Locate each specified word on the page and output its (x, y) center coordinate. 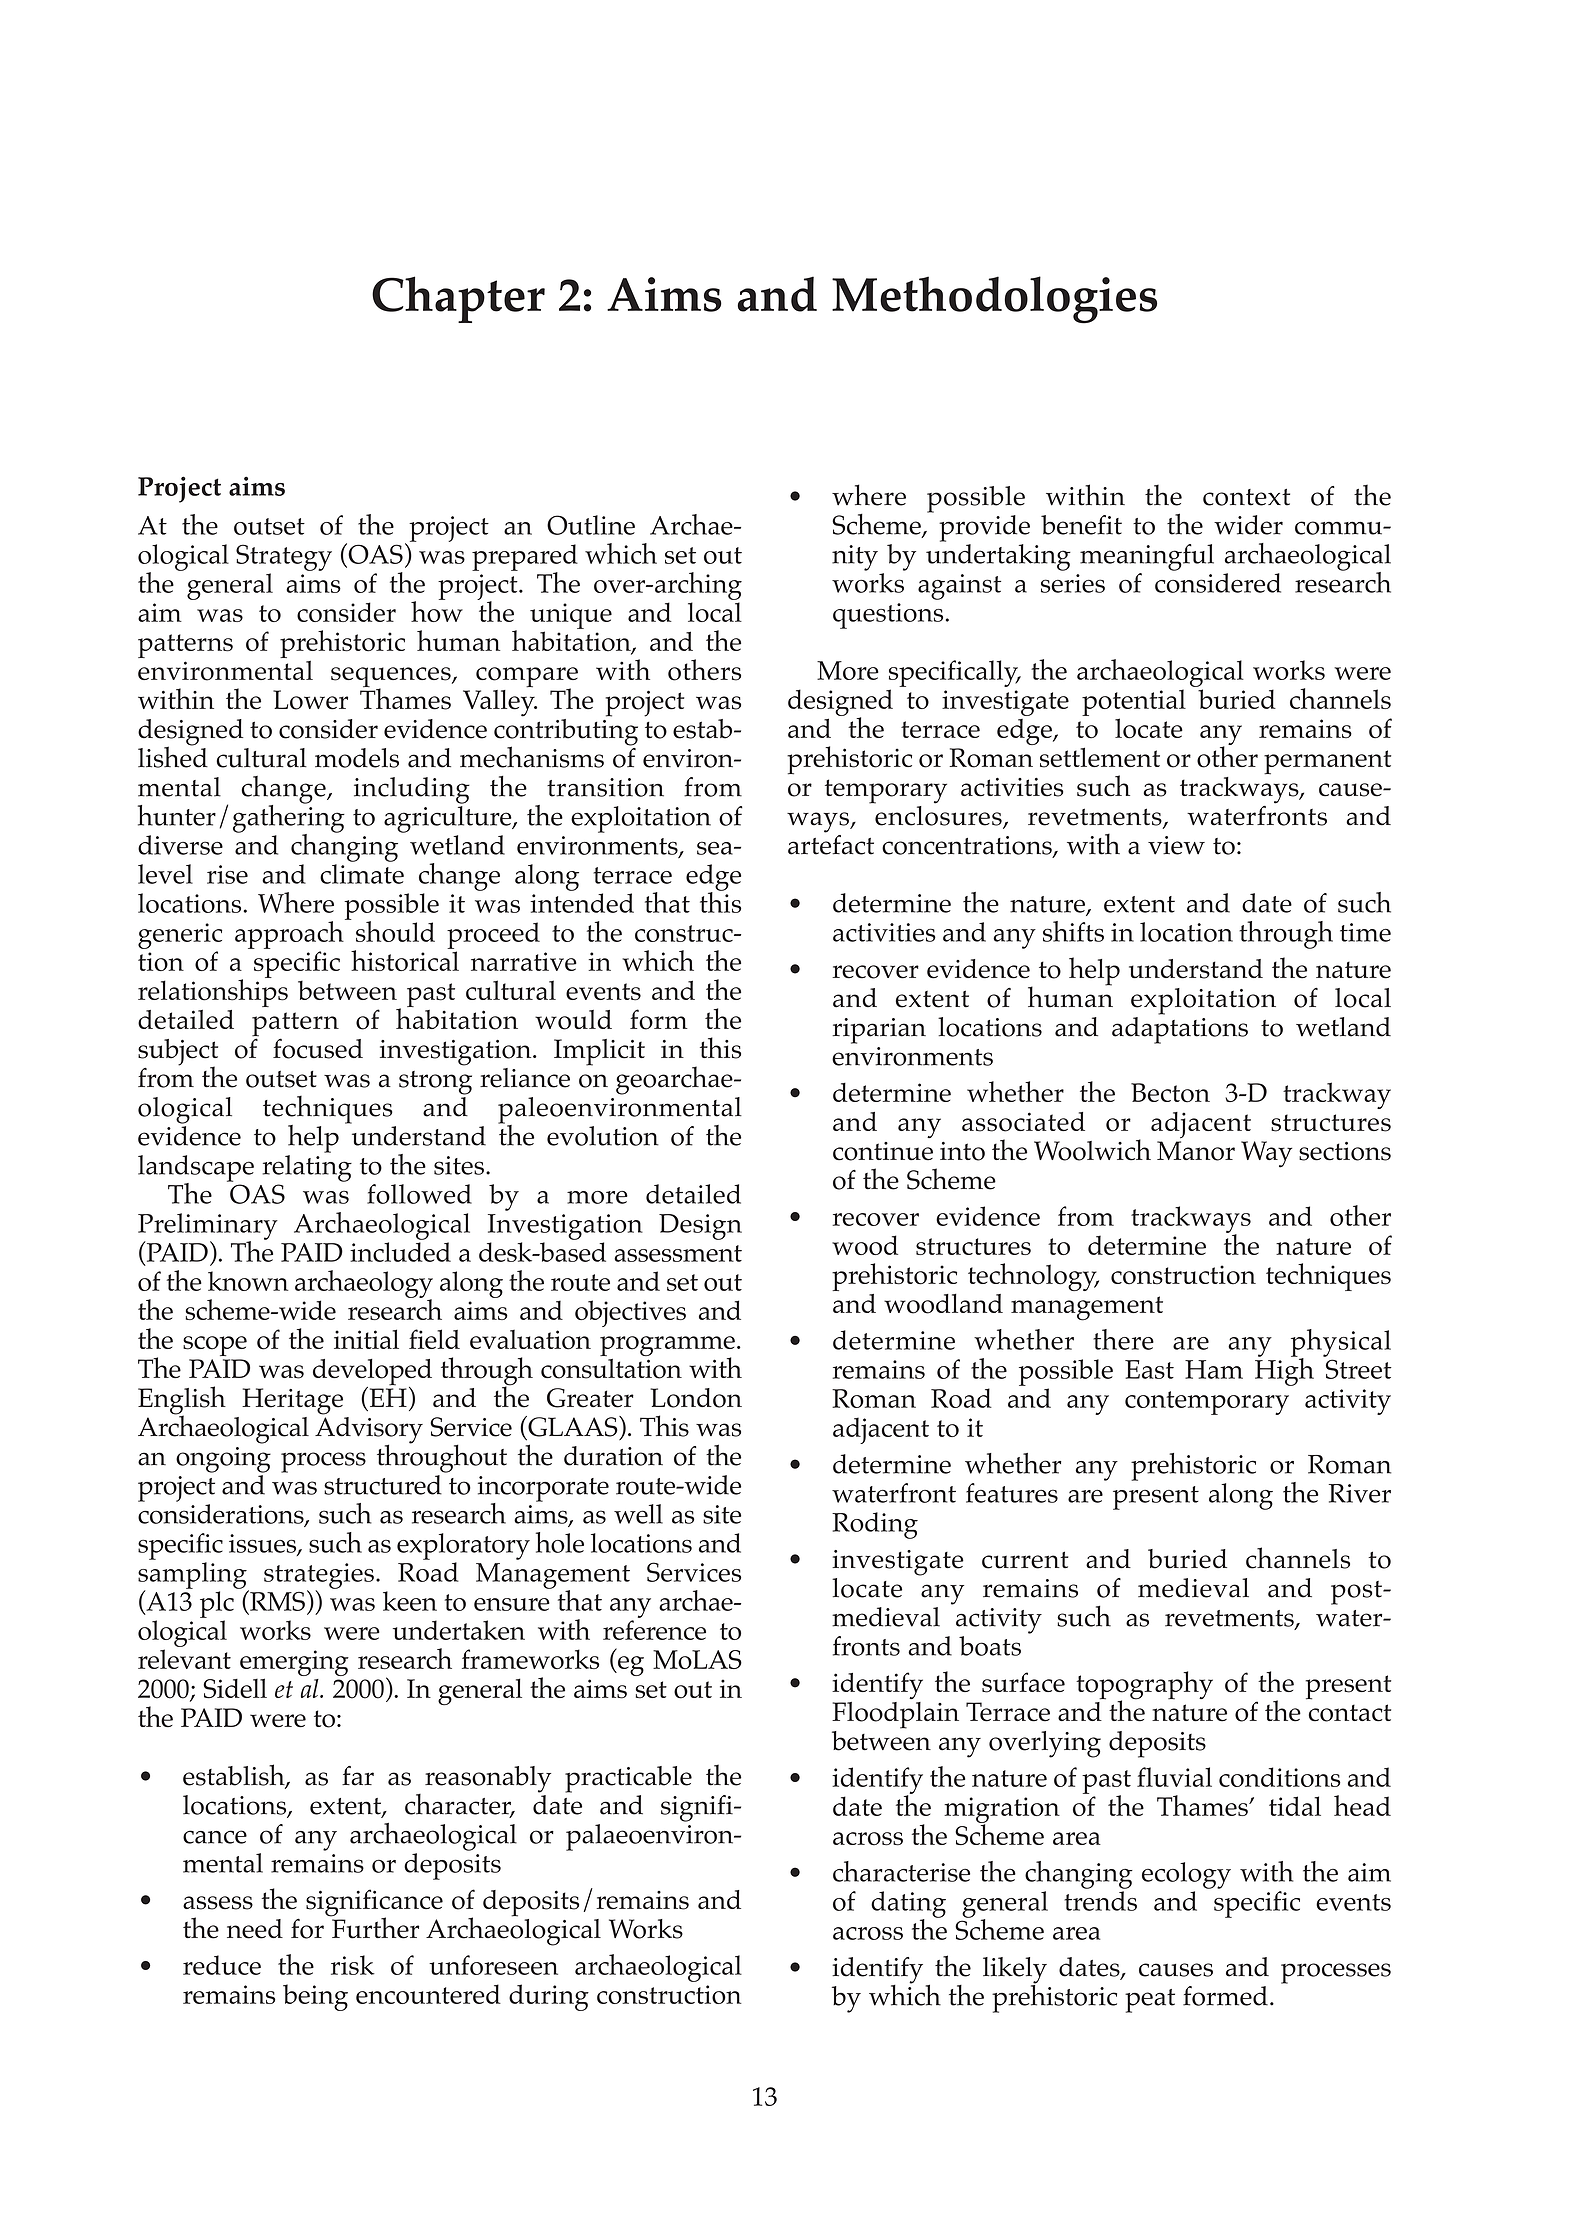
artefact (831, 843)
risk (353, 1965)
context (1246, 497)
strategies (319, 1577)
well (638, 1514)
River (1360, 1493)
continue (883, 1151)
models (357, 758)
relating (307, 1168)
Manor (1196, 1151)
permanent (1327, 762)
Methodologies (994, 300)
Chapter (458, 299)
